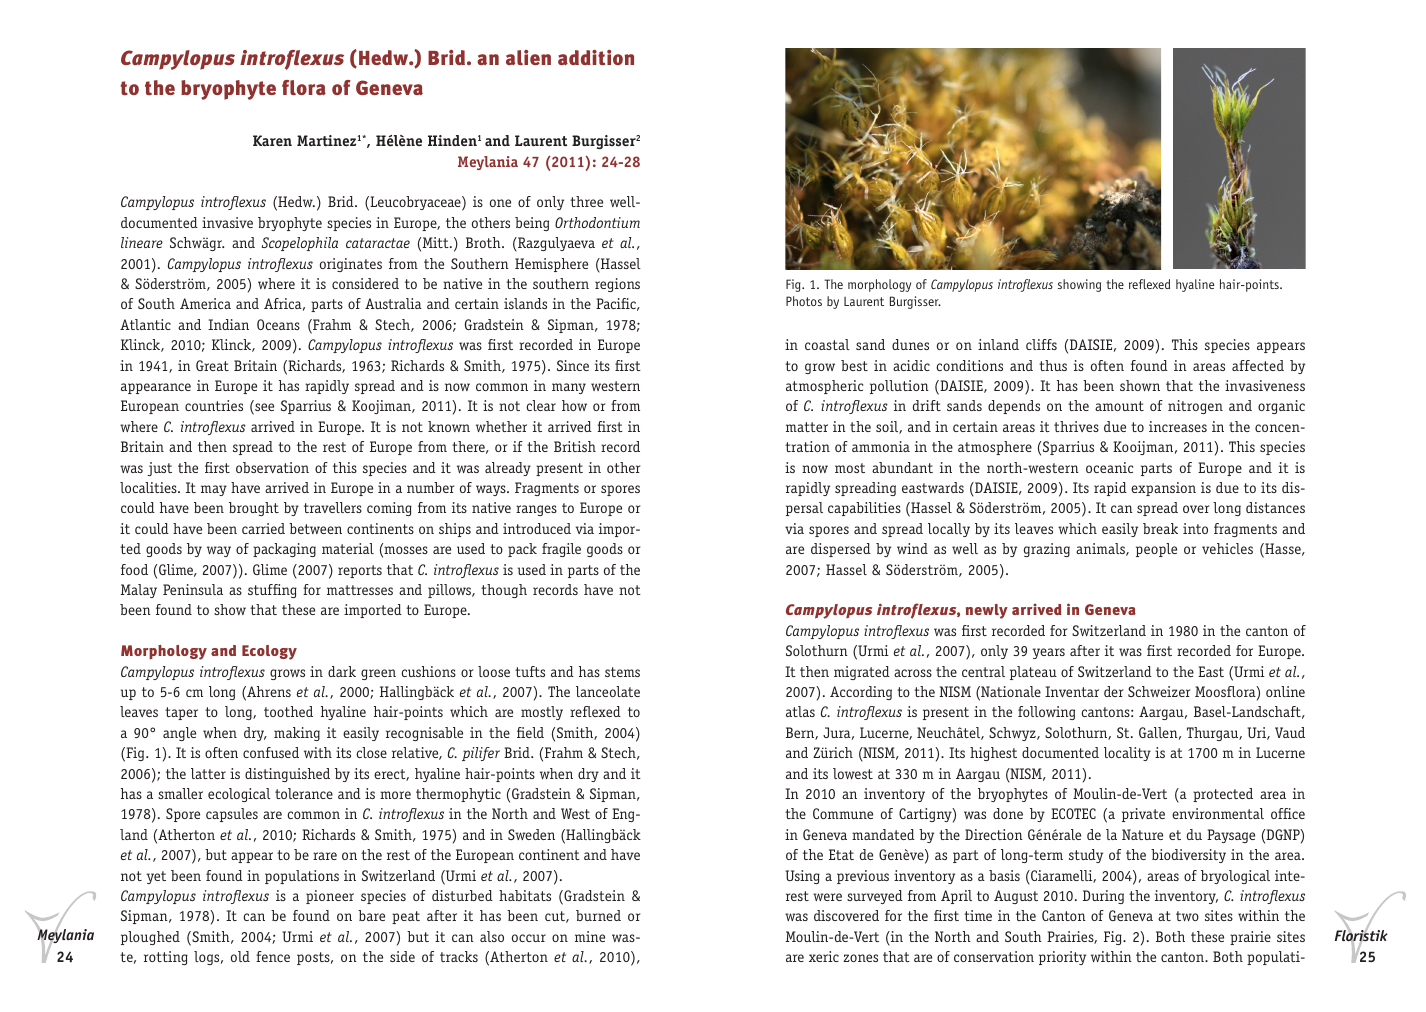  Describe the element at coordinates (1127, 754) in the screenshot. I see `locality` at that location.
